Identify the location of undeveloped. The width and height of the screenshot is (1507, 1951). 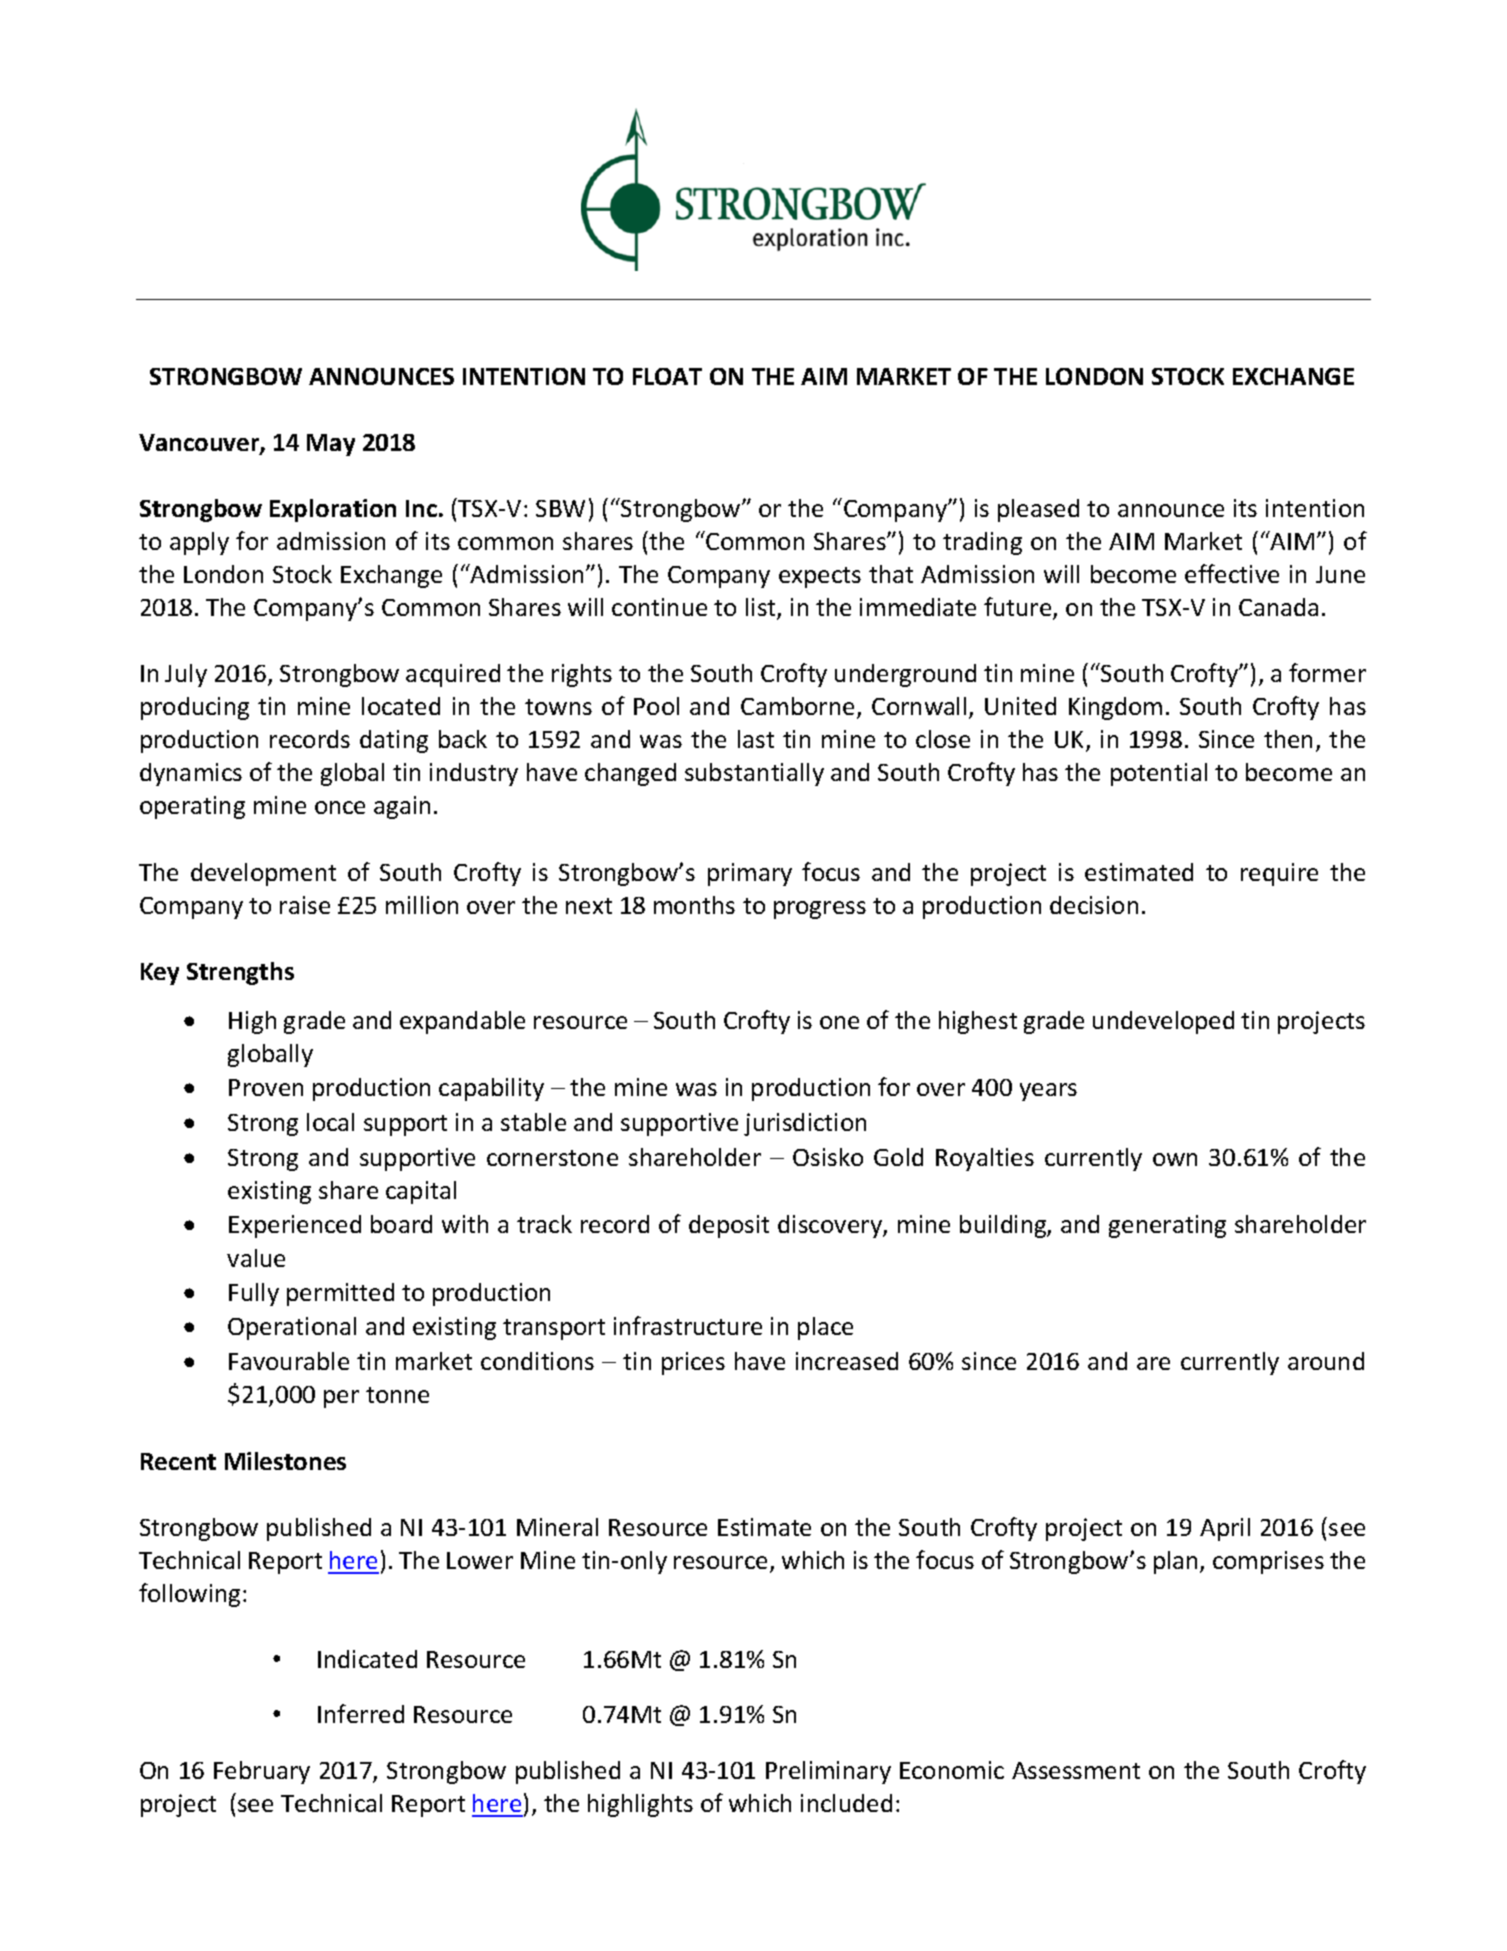
(1163, 1022).
